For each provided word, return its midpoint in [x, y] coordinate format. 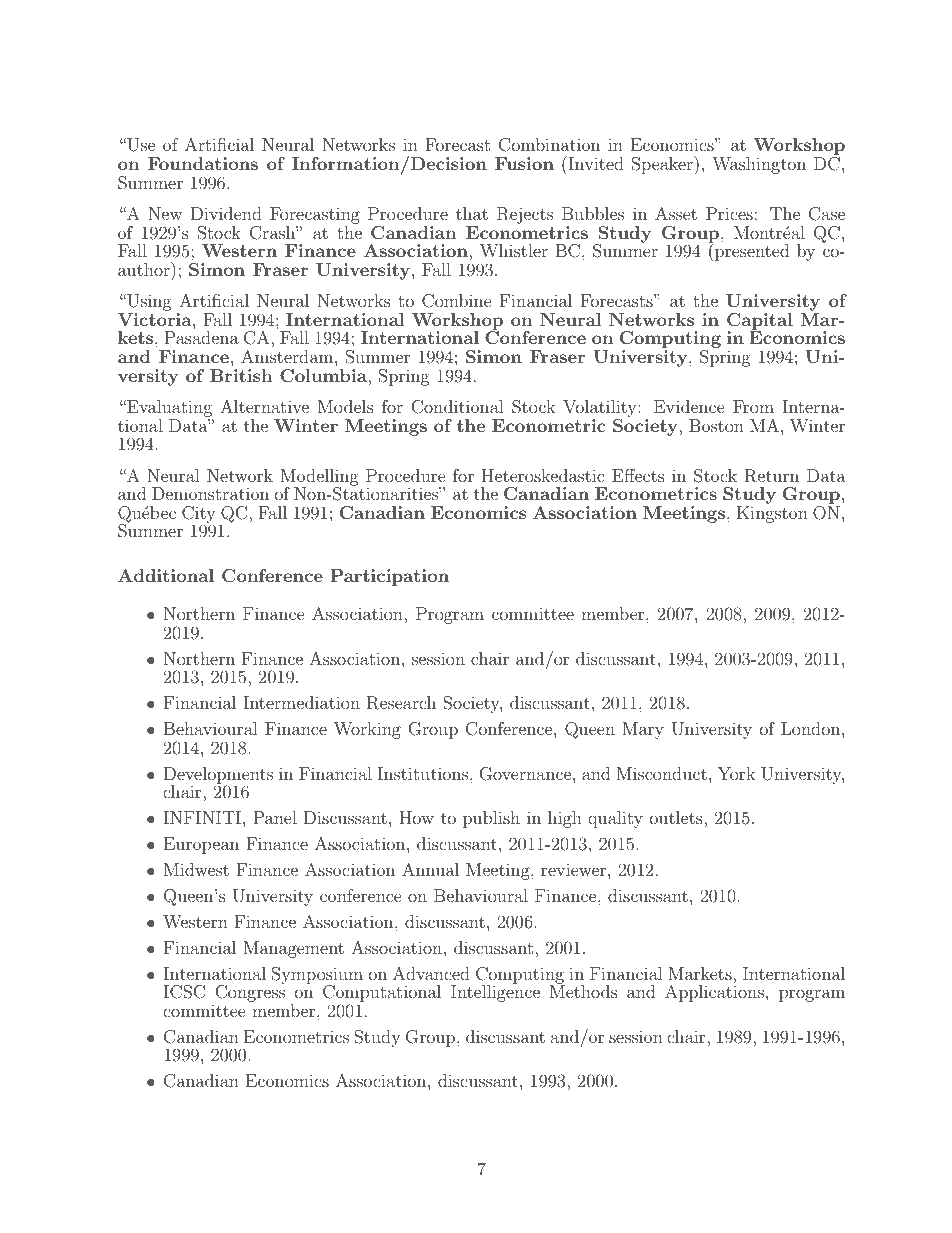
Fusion [524, 163]
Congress [250, 992]
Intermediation [301, 702]
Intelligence [495, 992]
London [810, 728]
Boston [716, 425]
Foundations [203, 163]
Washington [759, 165]
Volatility [601, 410]
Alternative [264, 406]
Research [401, 703]
